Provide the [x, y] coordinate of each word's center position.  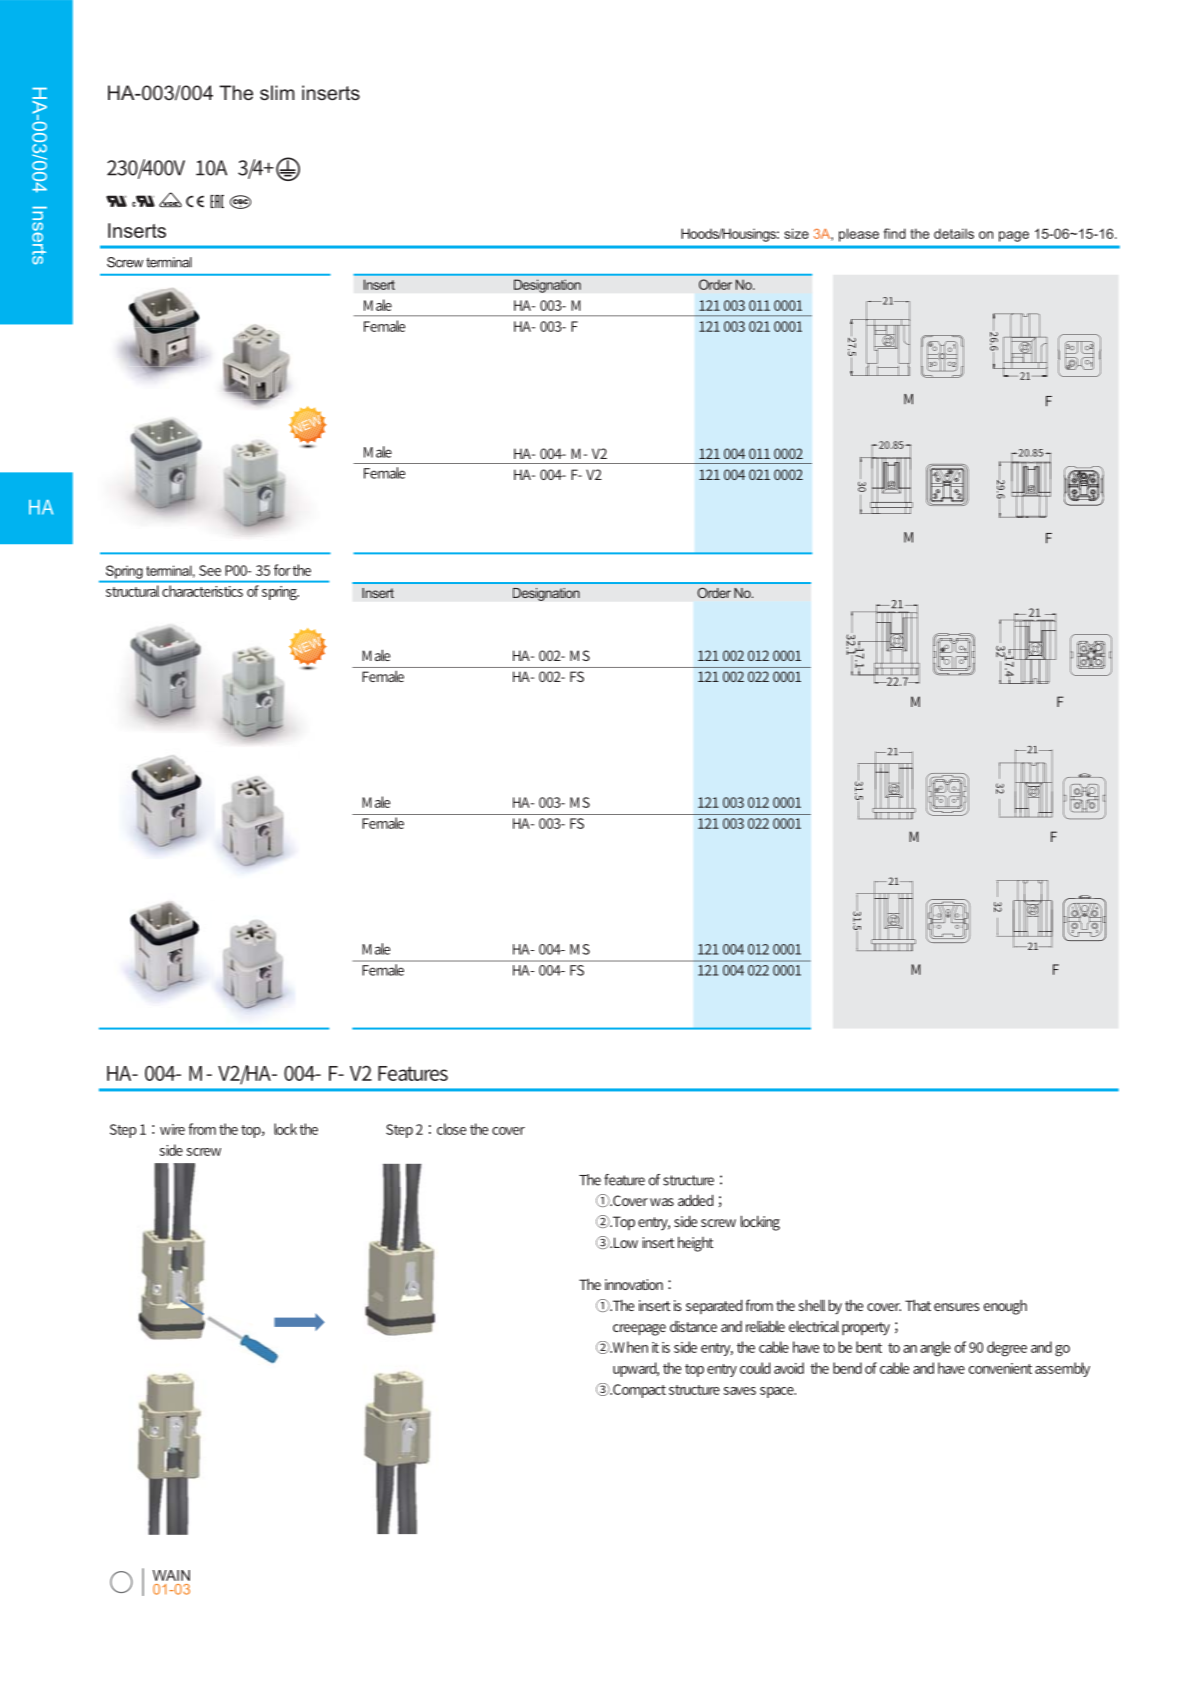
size [796, 233]
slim [277, 92]
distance [693, 1326]
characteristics [202, 591]
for [282, 570]
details [954, 233]
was [662, 1202]
